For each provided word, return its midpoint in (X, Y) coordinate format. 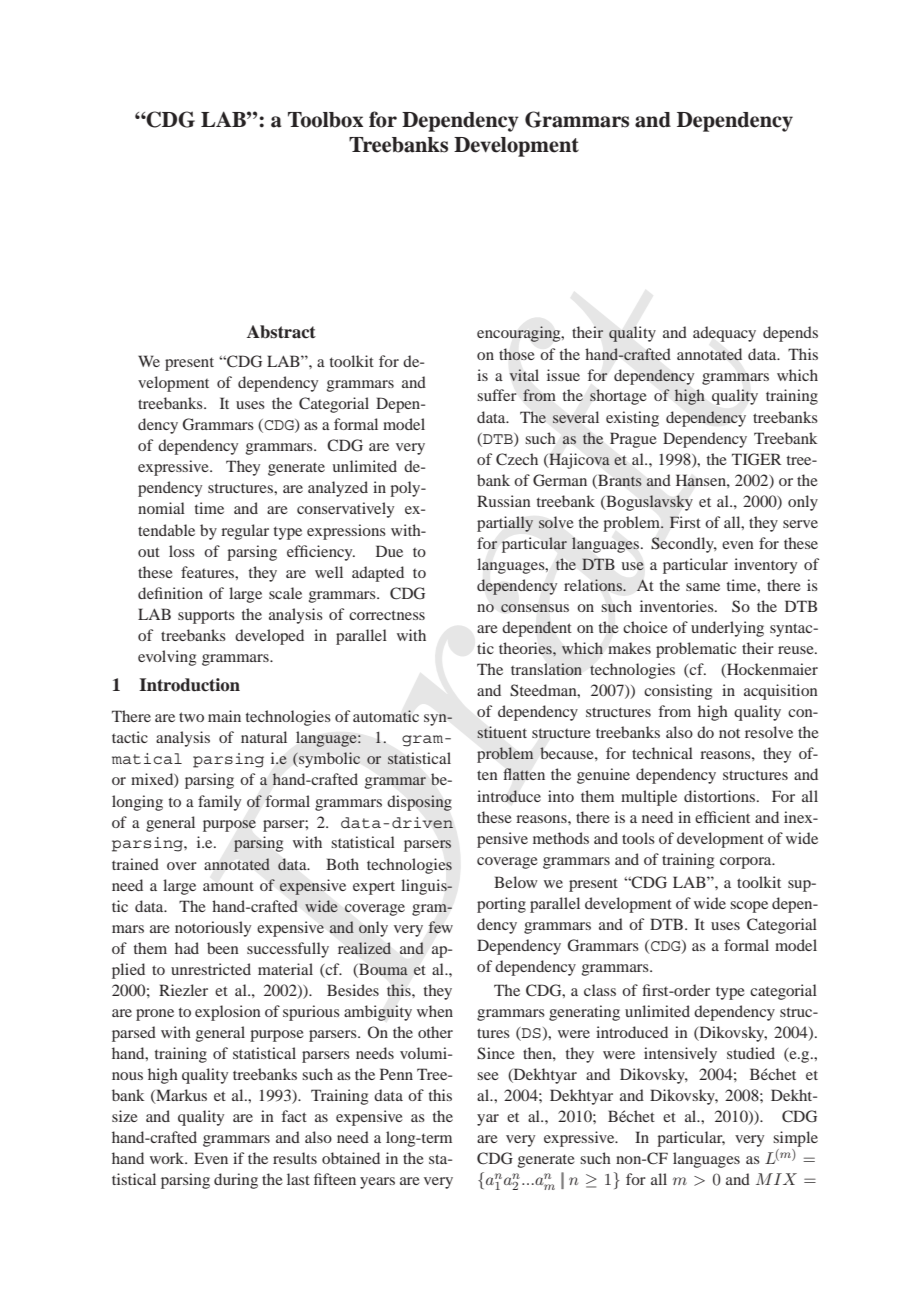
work (168, 1158)
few (440, 927)
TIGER (757, 459)
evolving (167, 658)
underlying (727, 629)
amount (228, 886)
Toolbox (325, 120)
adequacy (724, 334)
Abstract (281, 332)
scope (749, 907)
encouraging (520, 334)
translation (546, 669)
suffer (497, 395)
